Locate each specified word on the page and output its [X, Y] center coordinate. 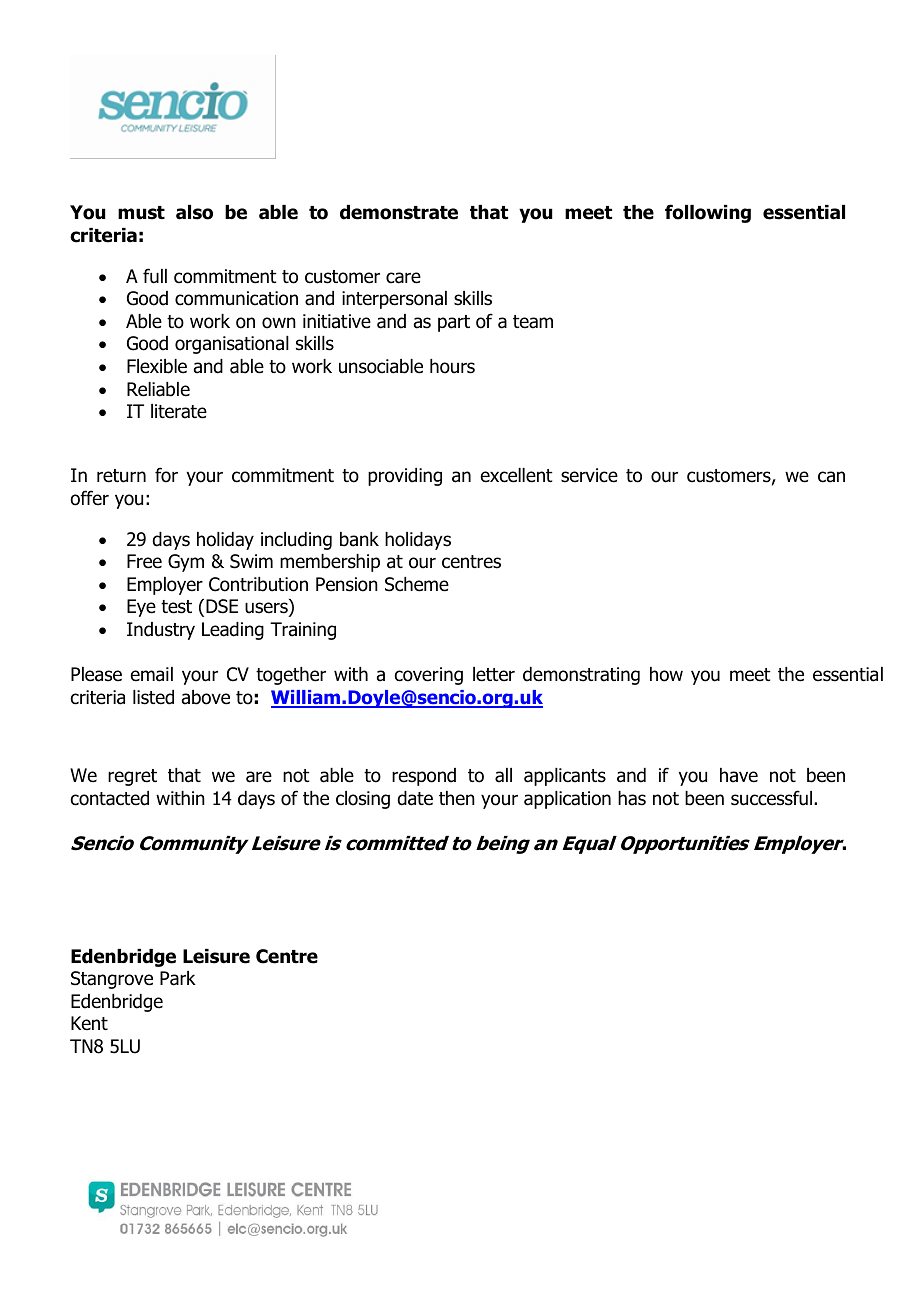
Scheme [417, 584]
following [708, 213]
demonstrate [399, 212]
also [194, 212]
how [666, 674]
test [176, 607]
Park [178, 978]
